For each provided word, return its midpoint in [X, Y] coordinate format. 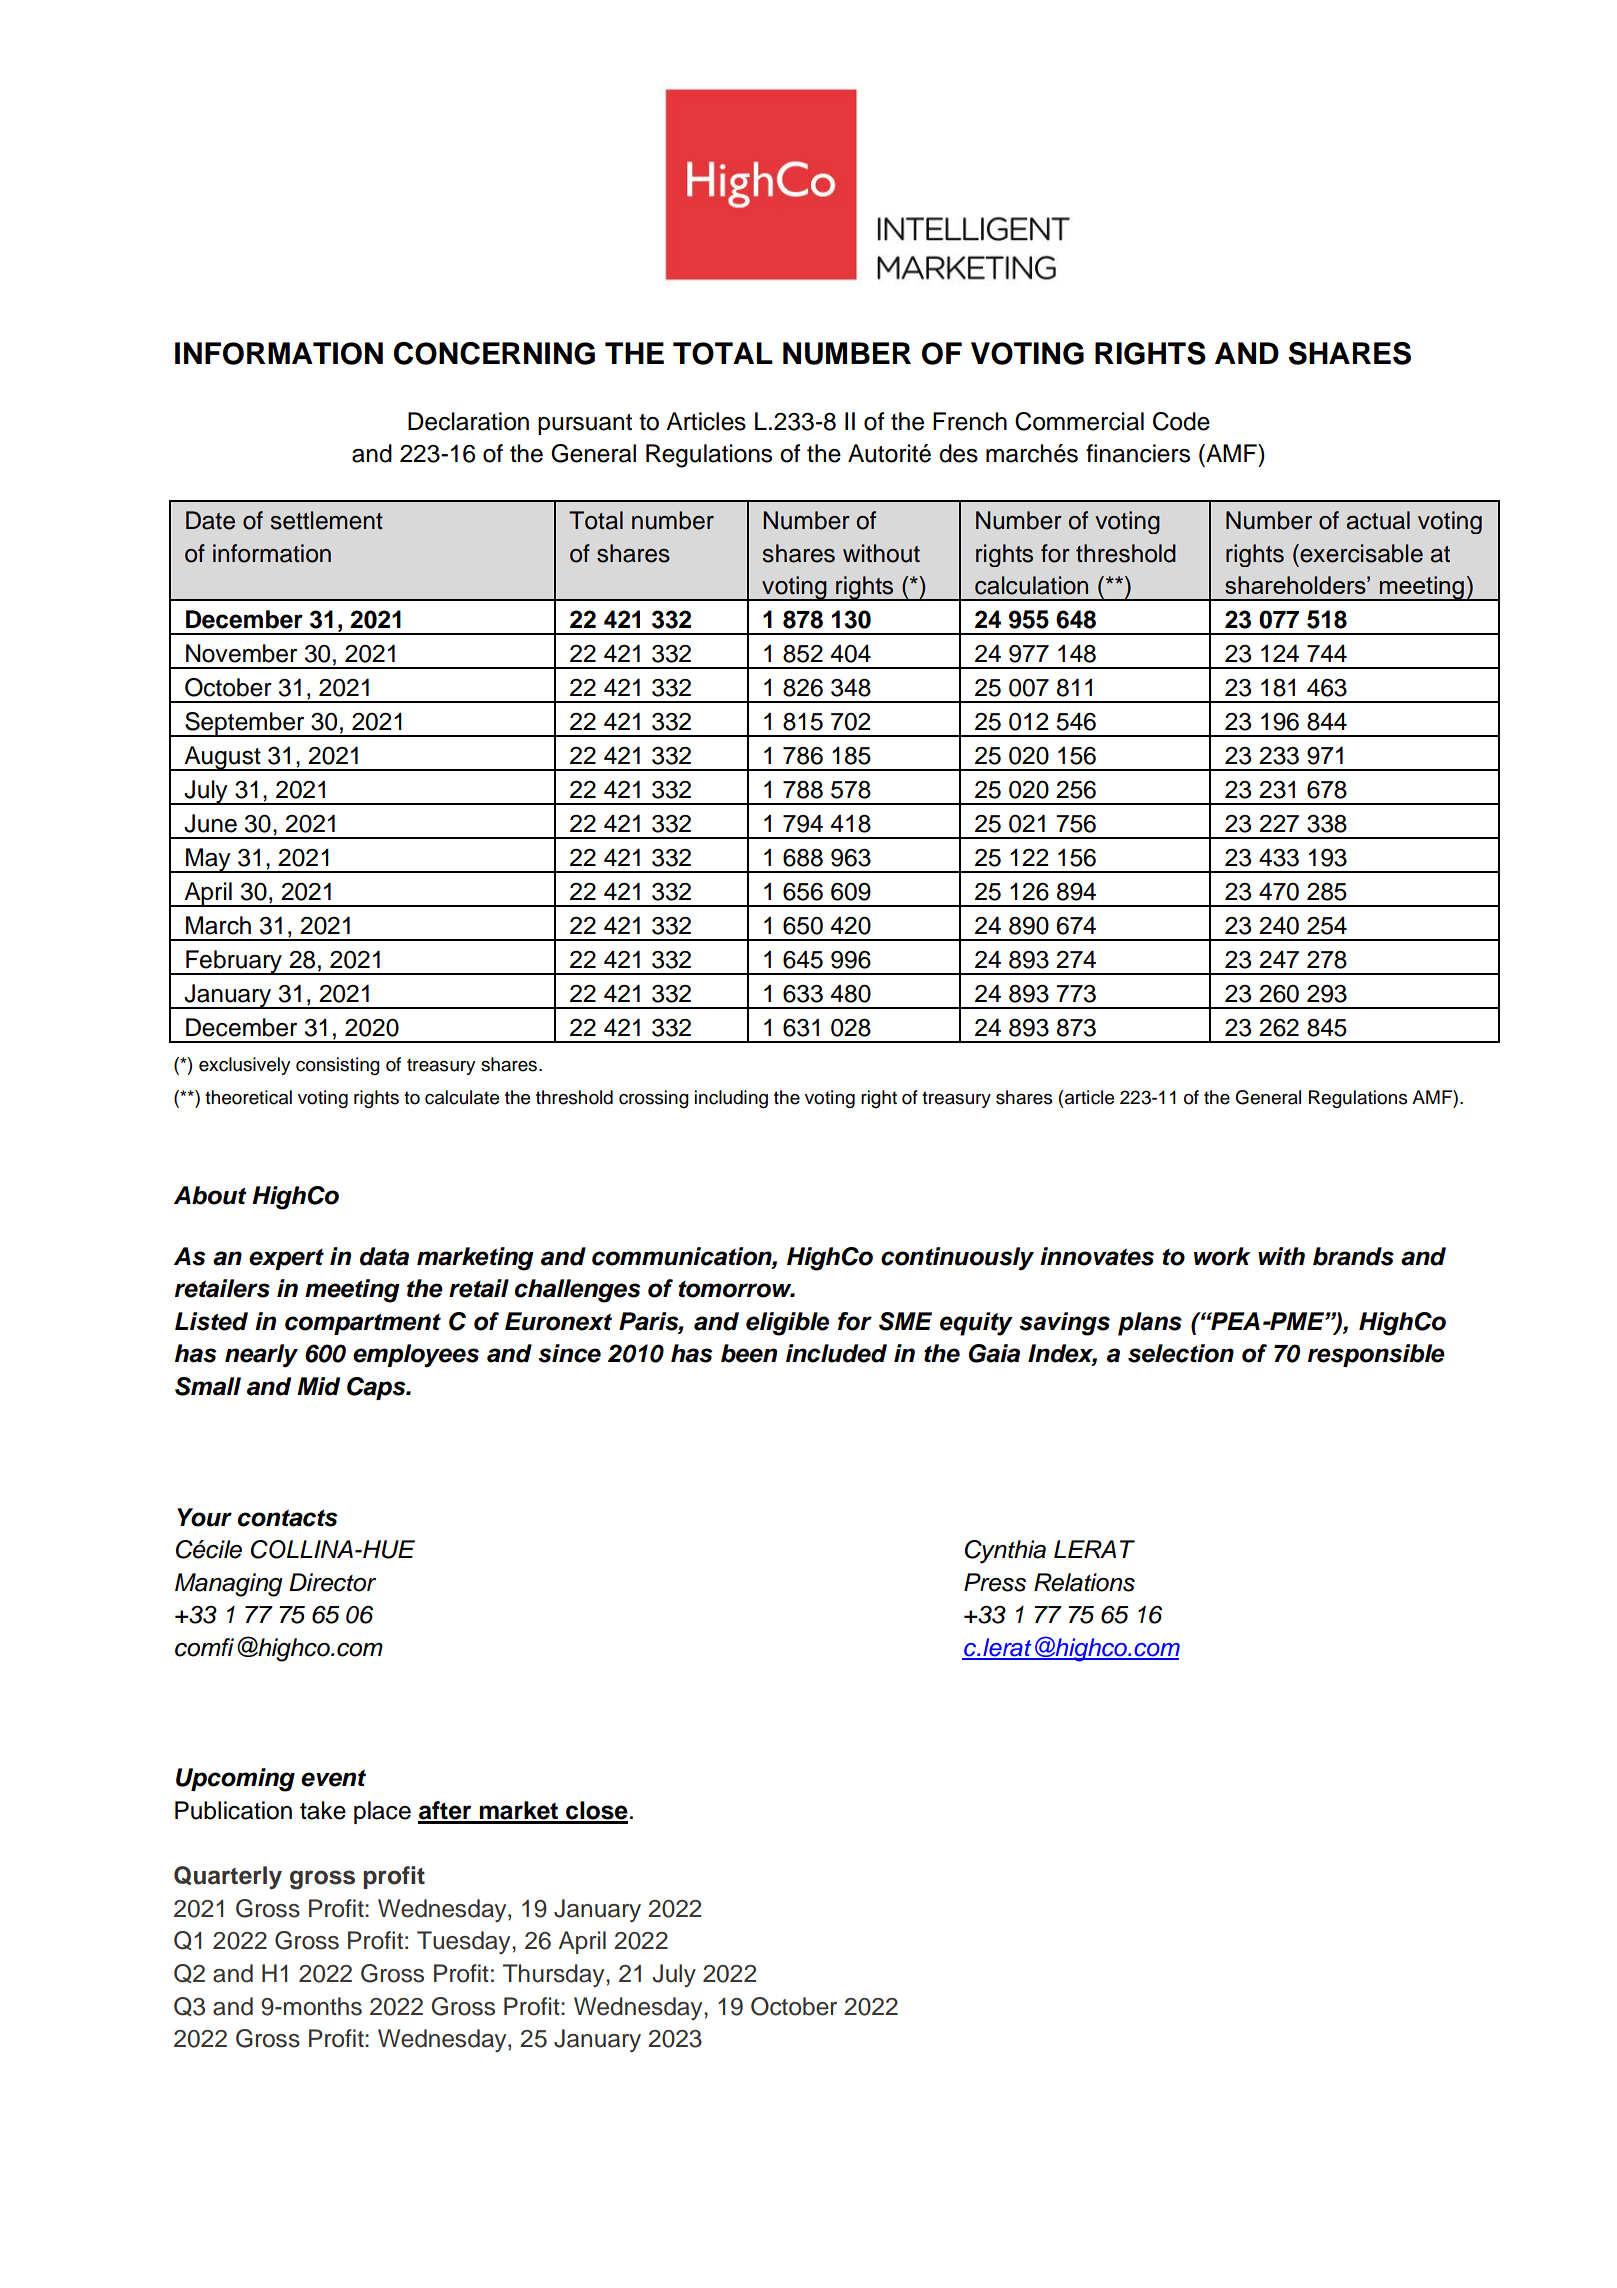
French [970, 421]
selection [1181, 1353]
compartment [363, 1324]
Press [995, 1582]
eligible [787, 1324]
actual [1378, 520]
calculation [1031, 585]
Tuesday [465, 1942]
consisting [338, 1066]
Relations [1084, 1582]
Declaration [468, 421]
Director [332, 1582]
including [731, 1099]
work [1222, 1256]
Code [1181, 421]
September [245, 724]
